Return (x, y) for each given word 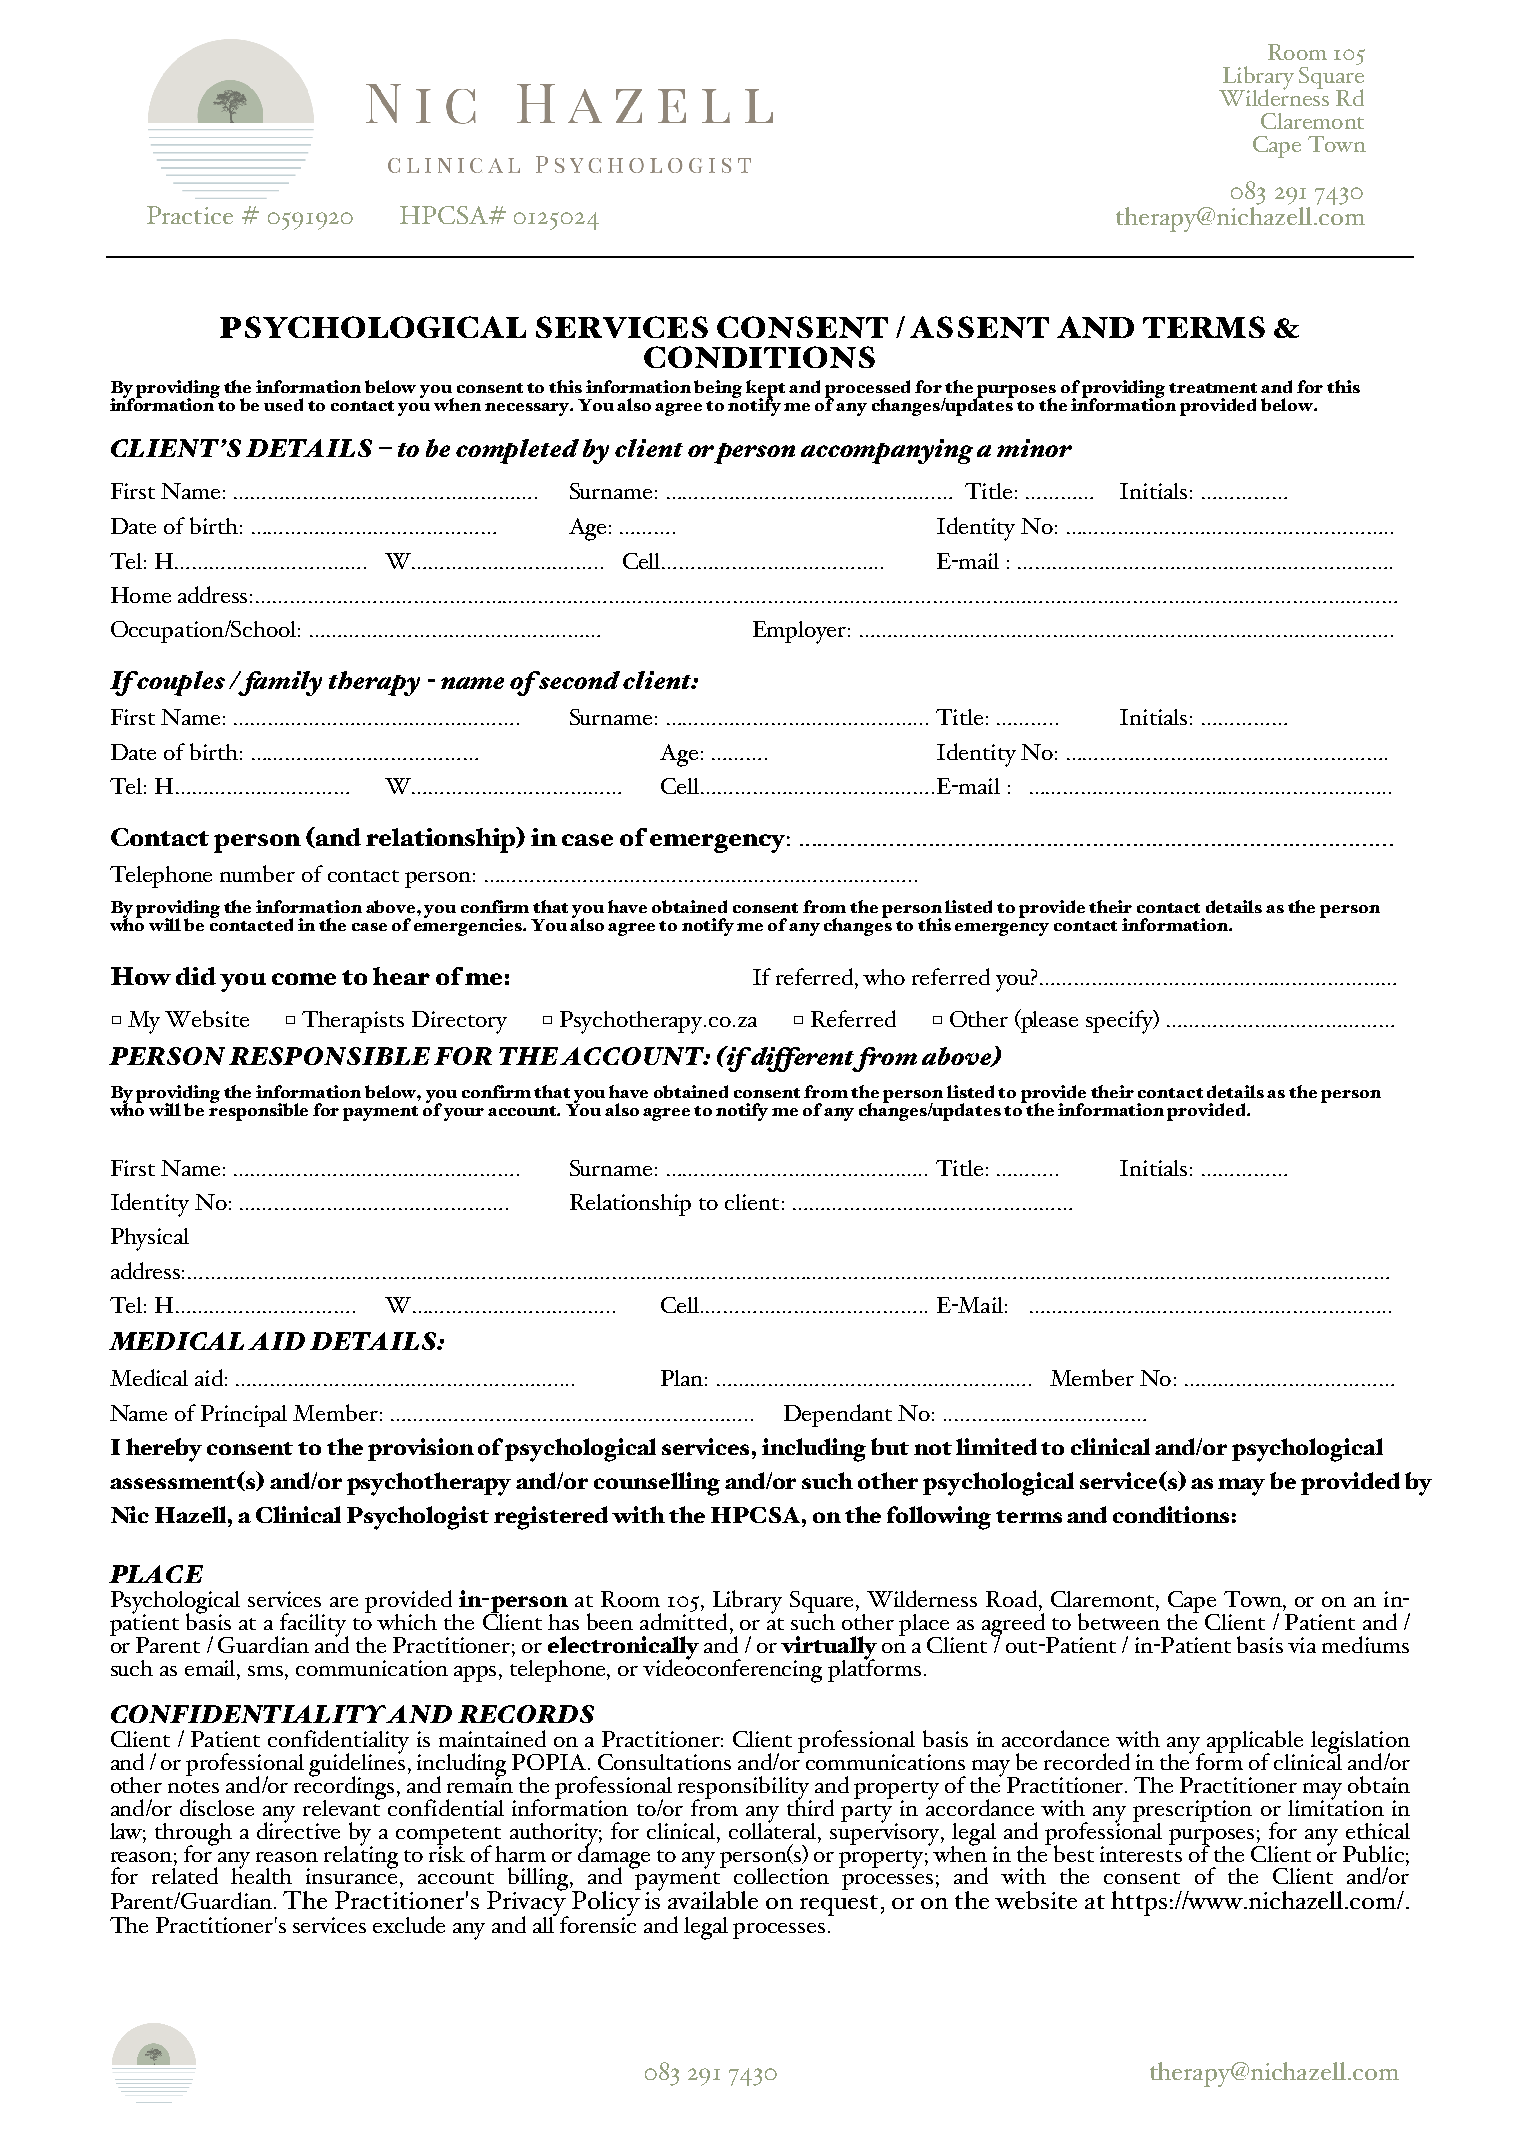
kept (765, 390)
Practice (190, 215)
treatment (1213, 388)
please (1048, 1021)
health (261, 1874)
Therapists (353, 1022)
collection (781, 1876)
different (803, 1059)
